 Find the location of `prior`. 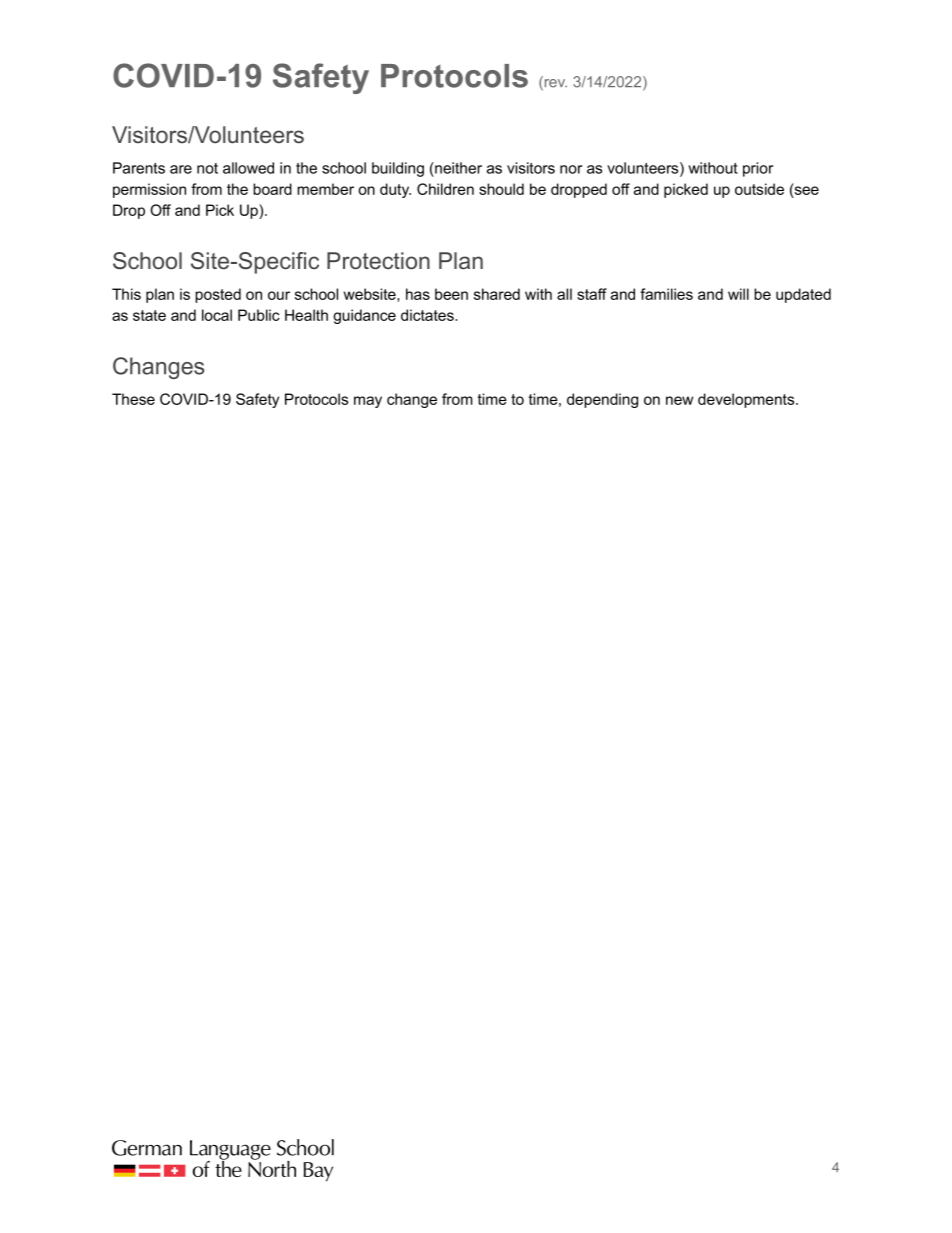

prior is located at coordinates (758, 169).
